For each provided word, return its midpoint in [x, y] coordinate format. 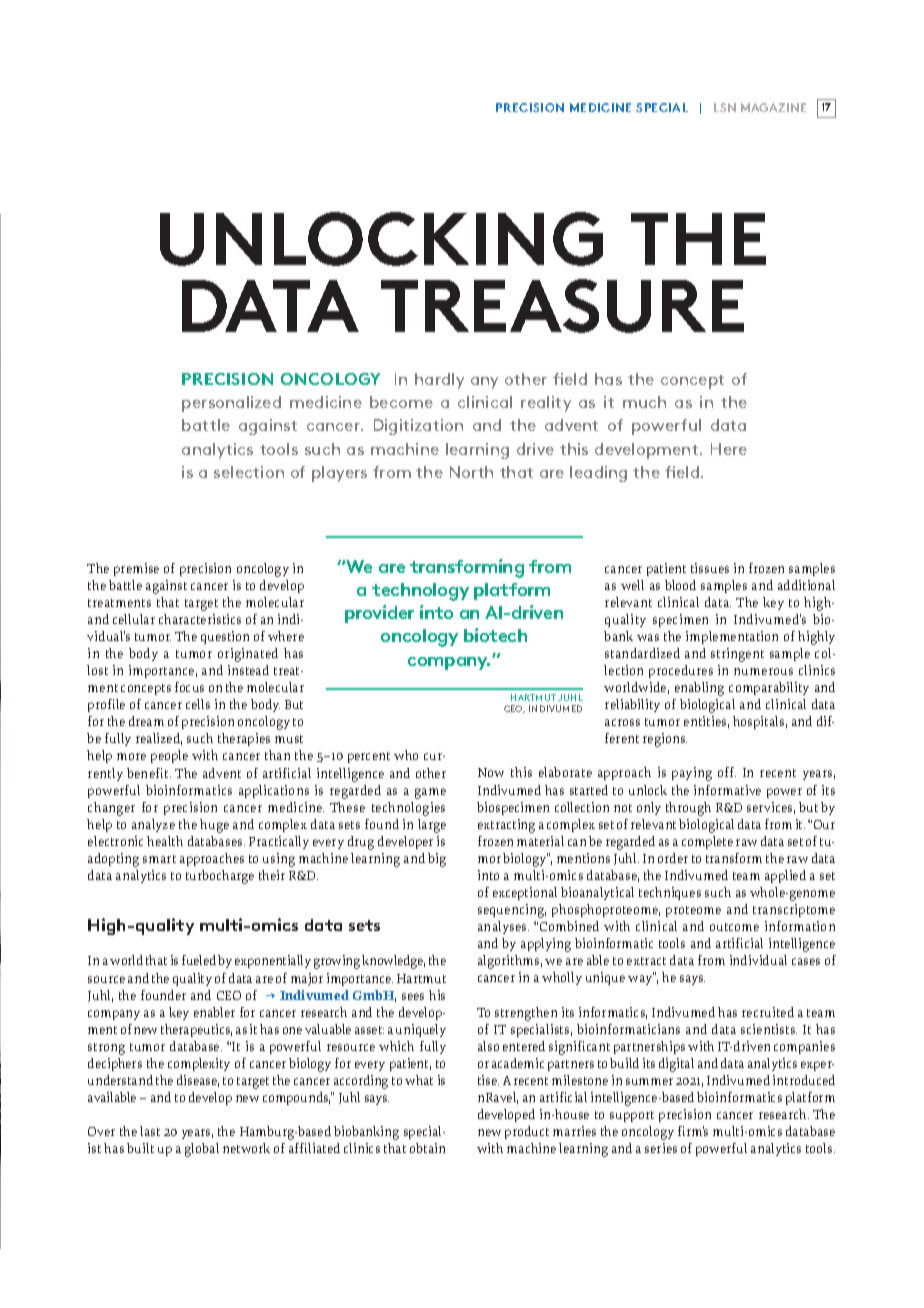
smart [159, 859]
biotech [495, 635]
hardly [439, 381]
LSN [725, 107]
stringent [737, 655]
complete [707, 842]
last [150, 1131]
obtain [427, 1148]
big [437, 860]
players [339, 474]
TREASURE [562, 306]
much [644, 402]
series [661, 1148]
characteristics [200, 619]
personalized [231, 404]
